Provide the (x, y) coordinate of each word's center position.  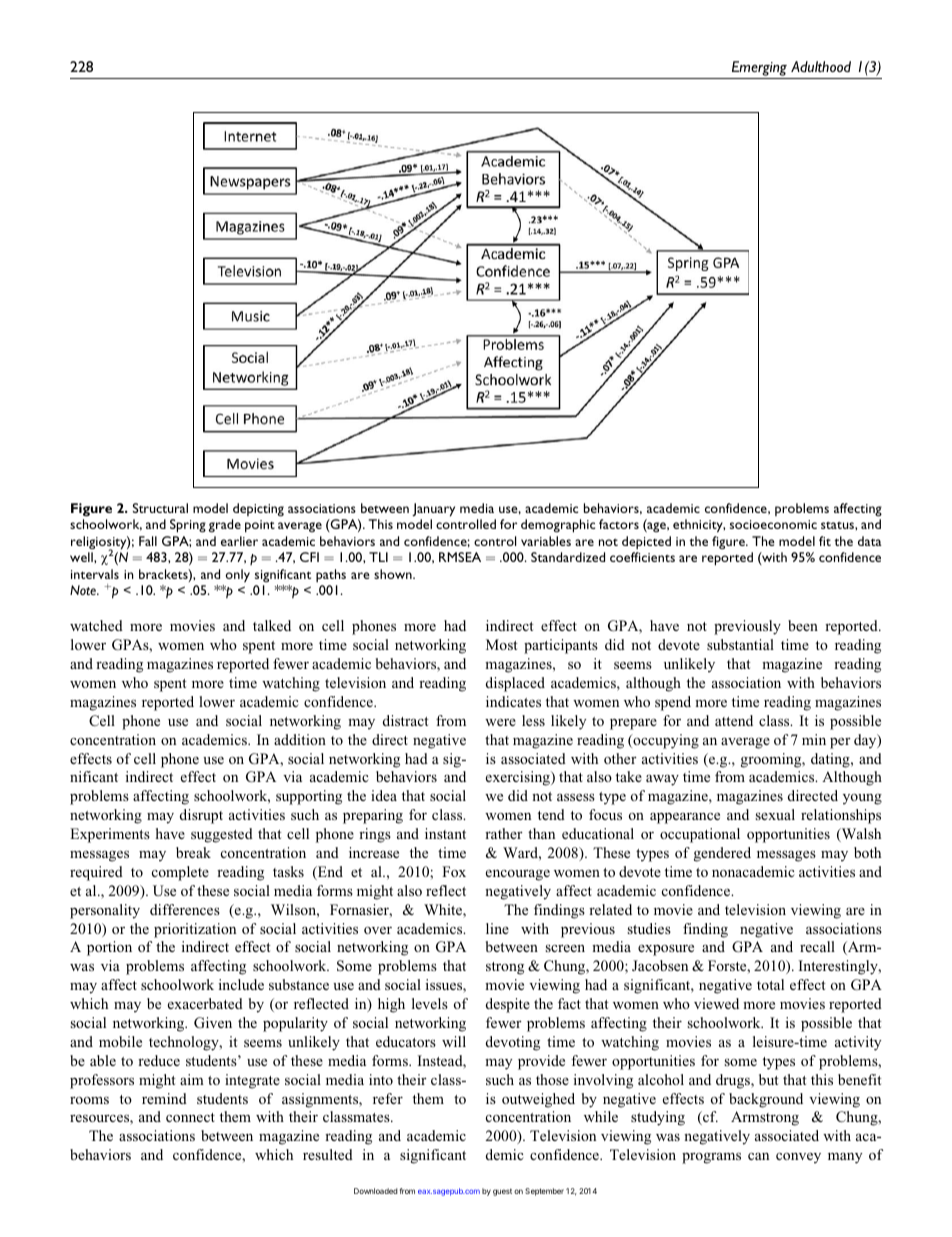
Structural (160, 508)
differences (185, 909)
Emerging (759, 68)
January (433, 510)
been (803, 625)
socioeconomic (773, 524)
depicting (258, 510)
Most (502, 644)
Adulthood (821, 66)
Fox (454, 871)
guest (502, 1192)
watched (96, 625)
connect (190, 1117)
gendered (722, 854)
